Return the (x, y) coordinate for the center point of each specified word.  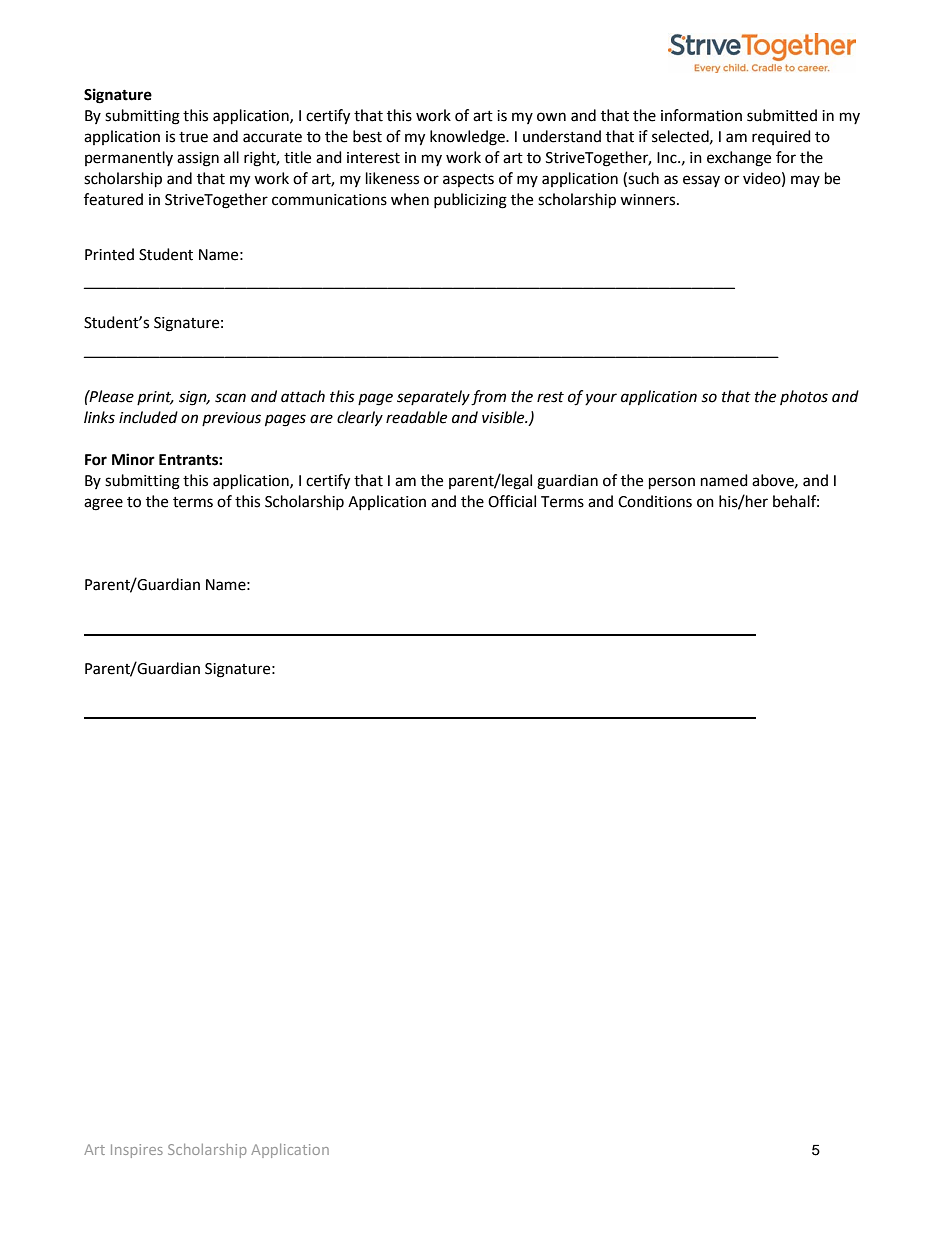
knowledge (468, 138)
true (193, 137)
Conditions (655, 501)
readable (416, 417)
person (672, 483)
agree (103, 504)
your (601, 399)
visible (504, 417)
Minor (133, 459)
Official (512, 501)
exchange (739, 159)
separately (433, 398)
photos (804, 397)
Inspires (137, 1151)
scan (230, 398)
